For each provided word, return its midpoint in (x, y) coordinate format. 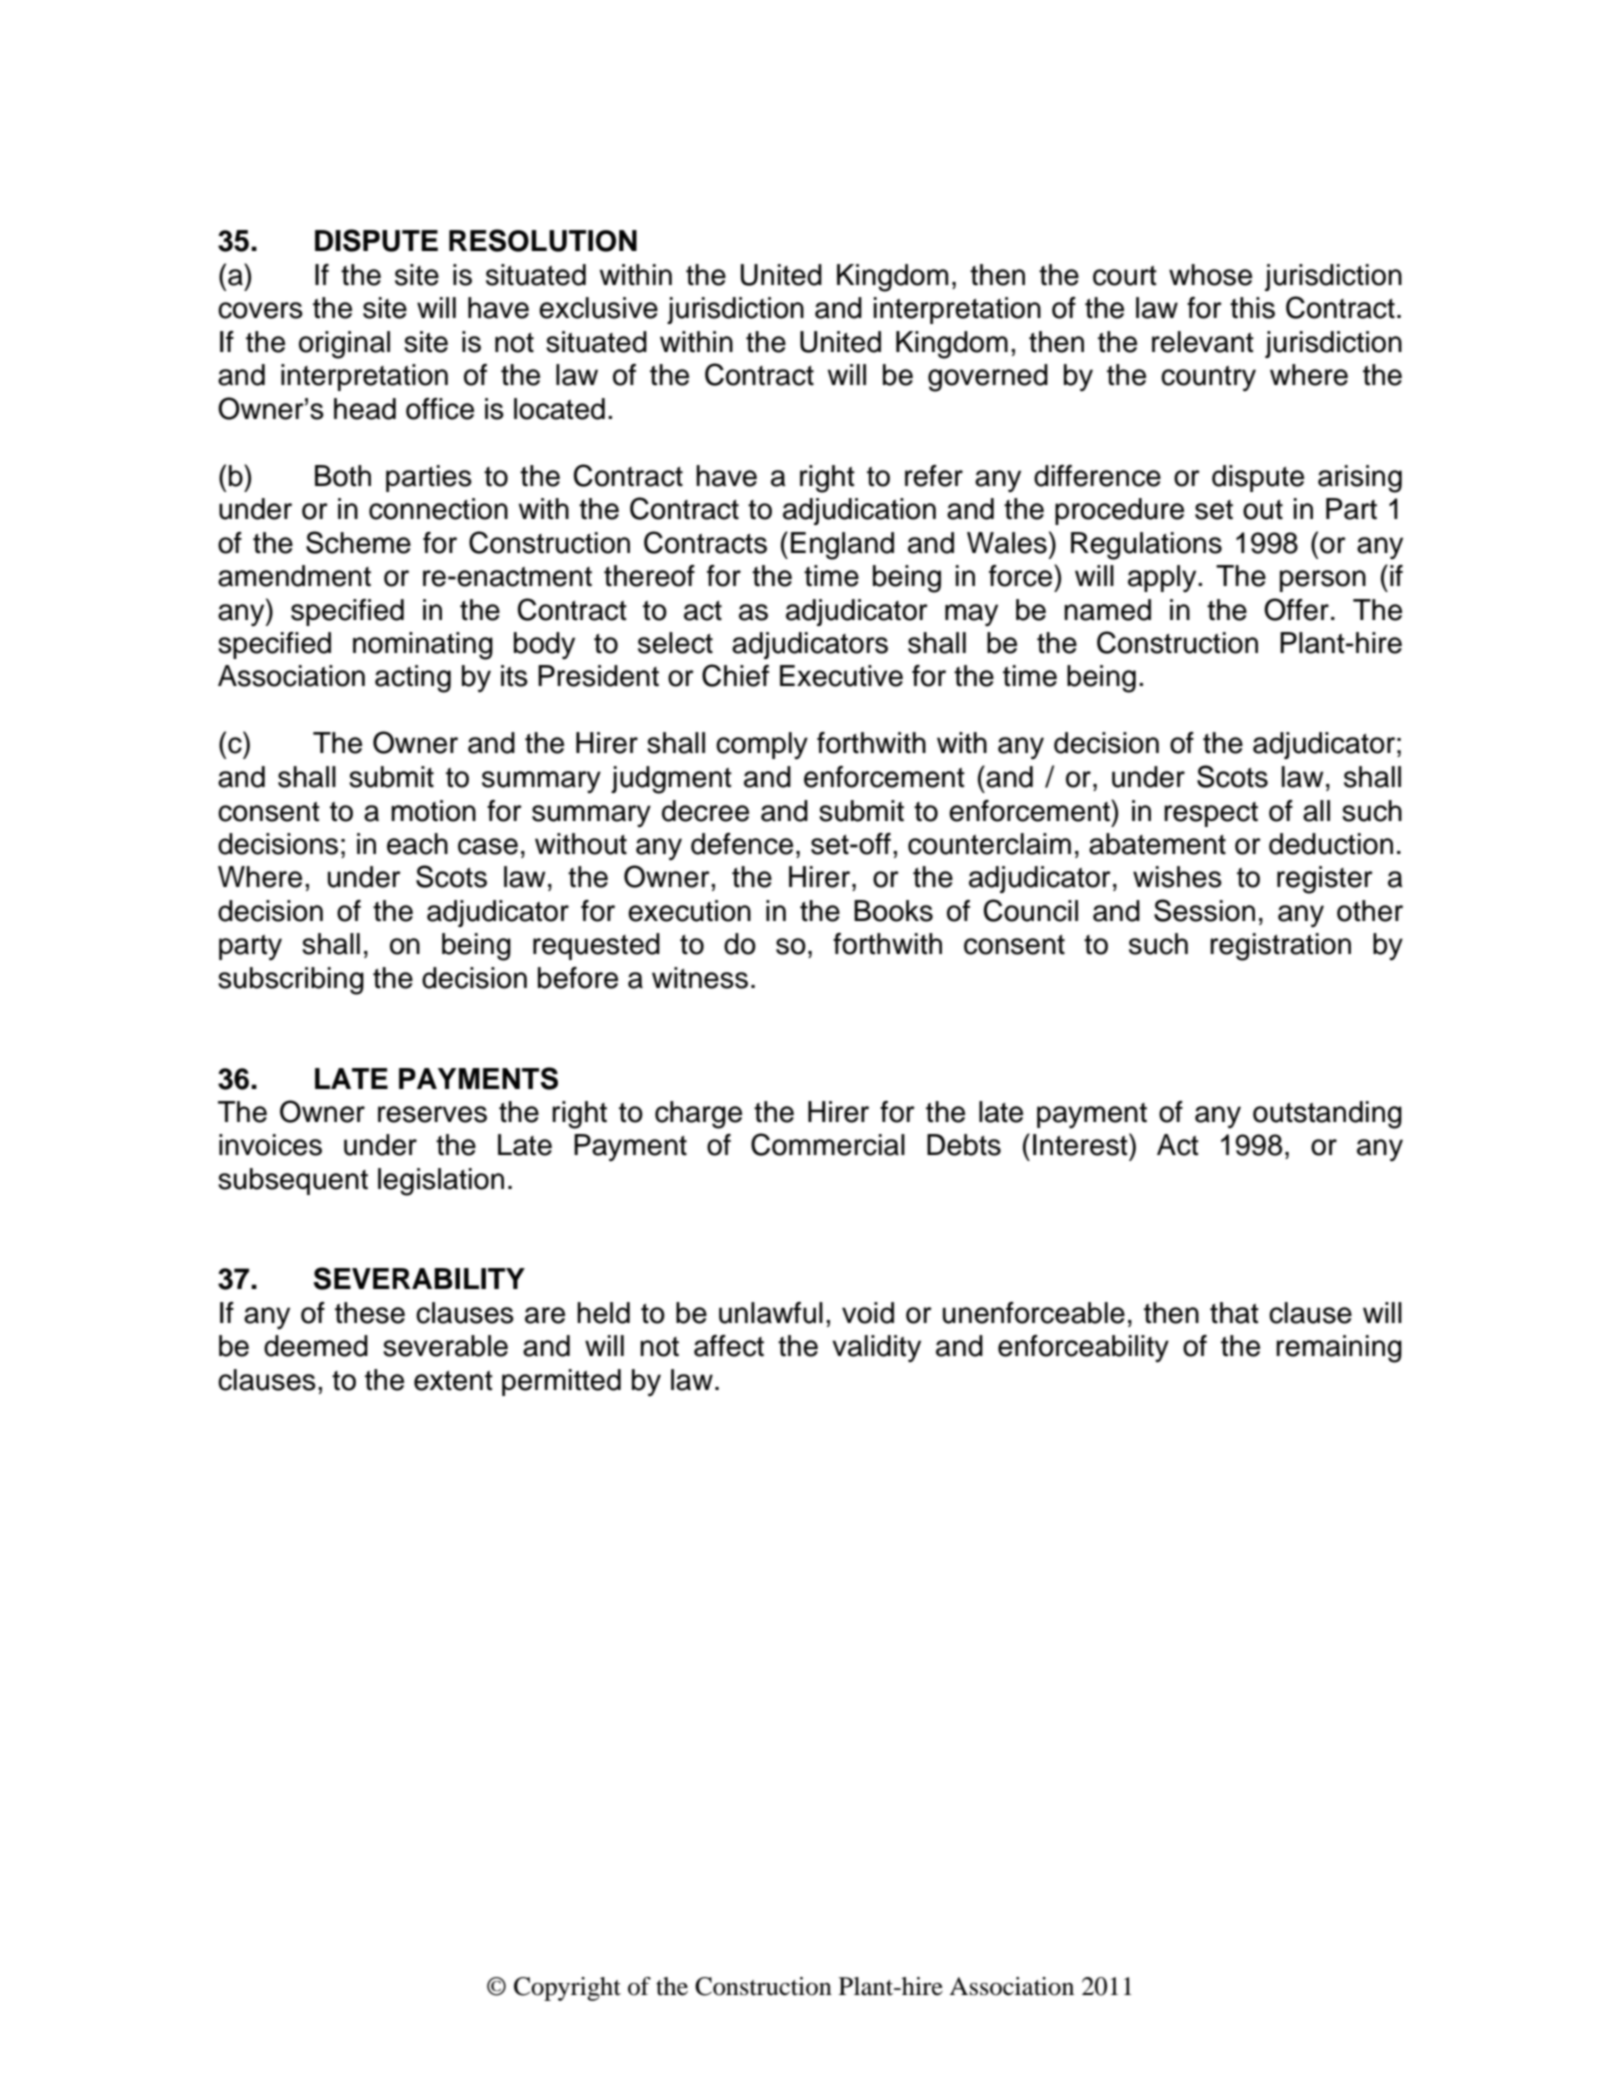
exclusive (598, 308)
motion (433, 811)
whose (1210, 275)
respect (1211, 814)
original (344, 345)
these (370, 1313)
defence (742, 844)
